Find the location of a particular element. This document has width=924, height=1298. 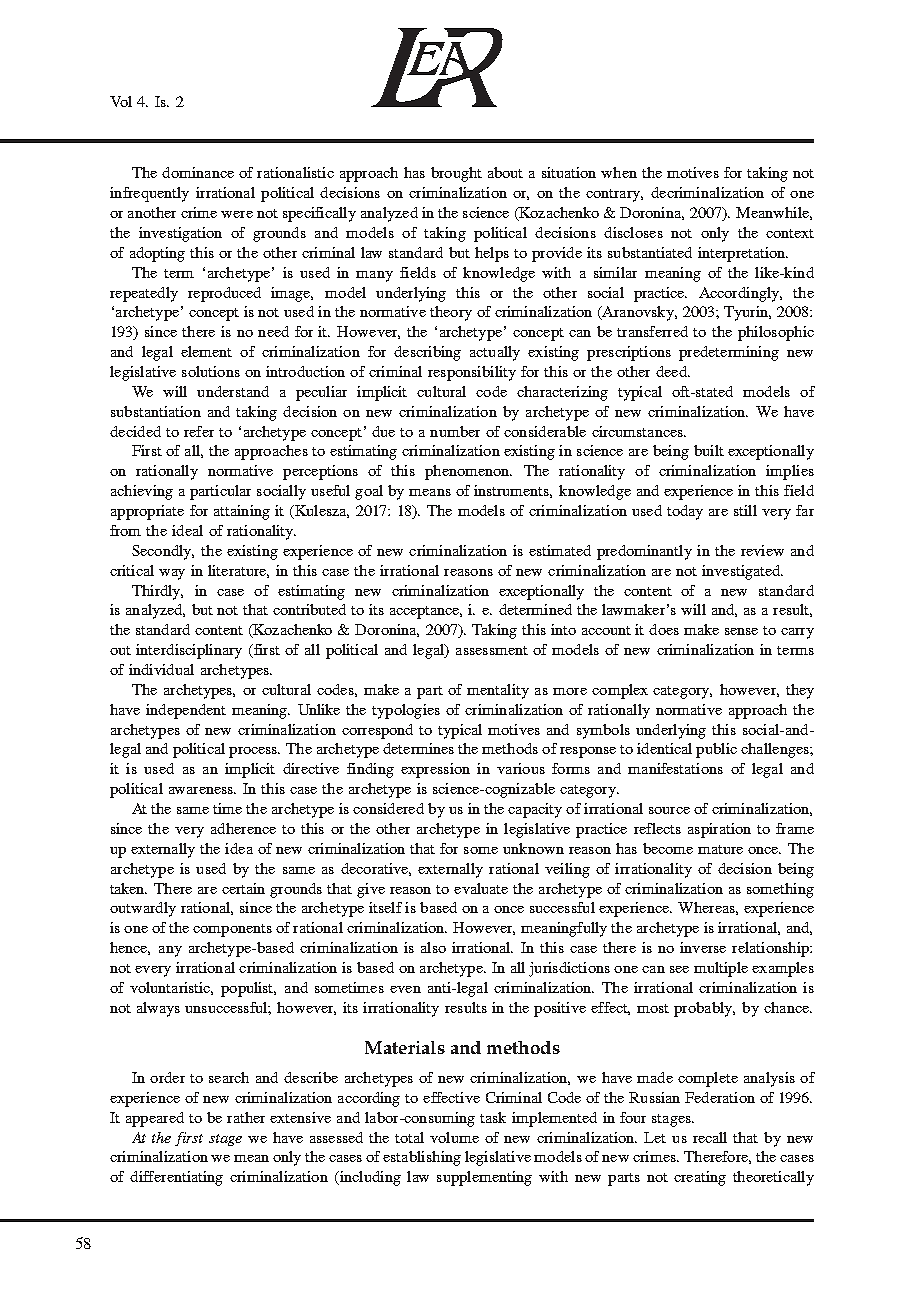

inverse is located at coordinates (703, 947).
